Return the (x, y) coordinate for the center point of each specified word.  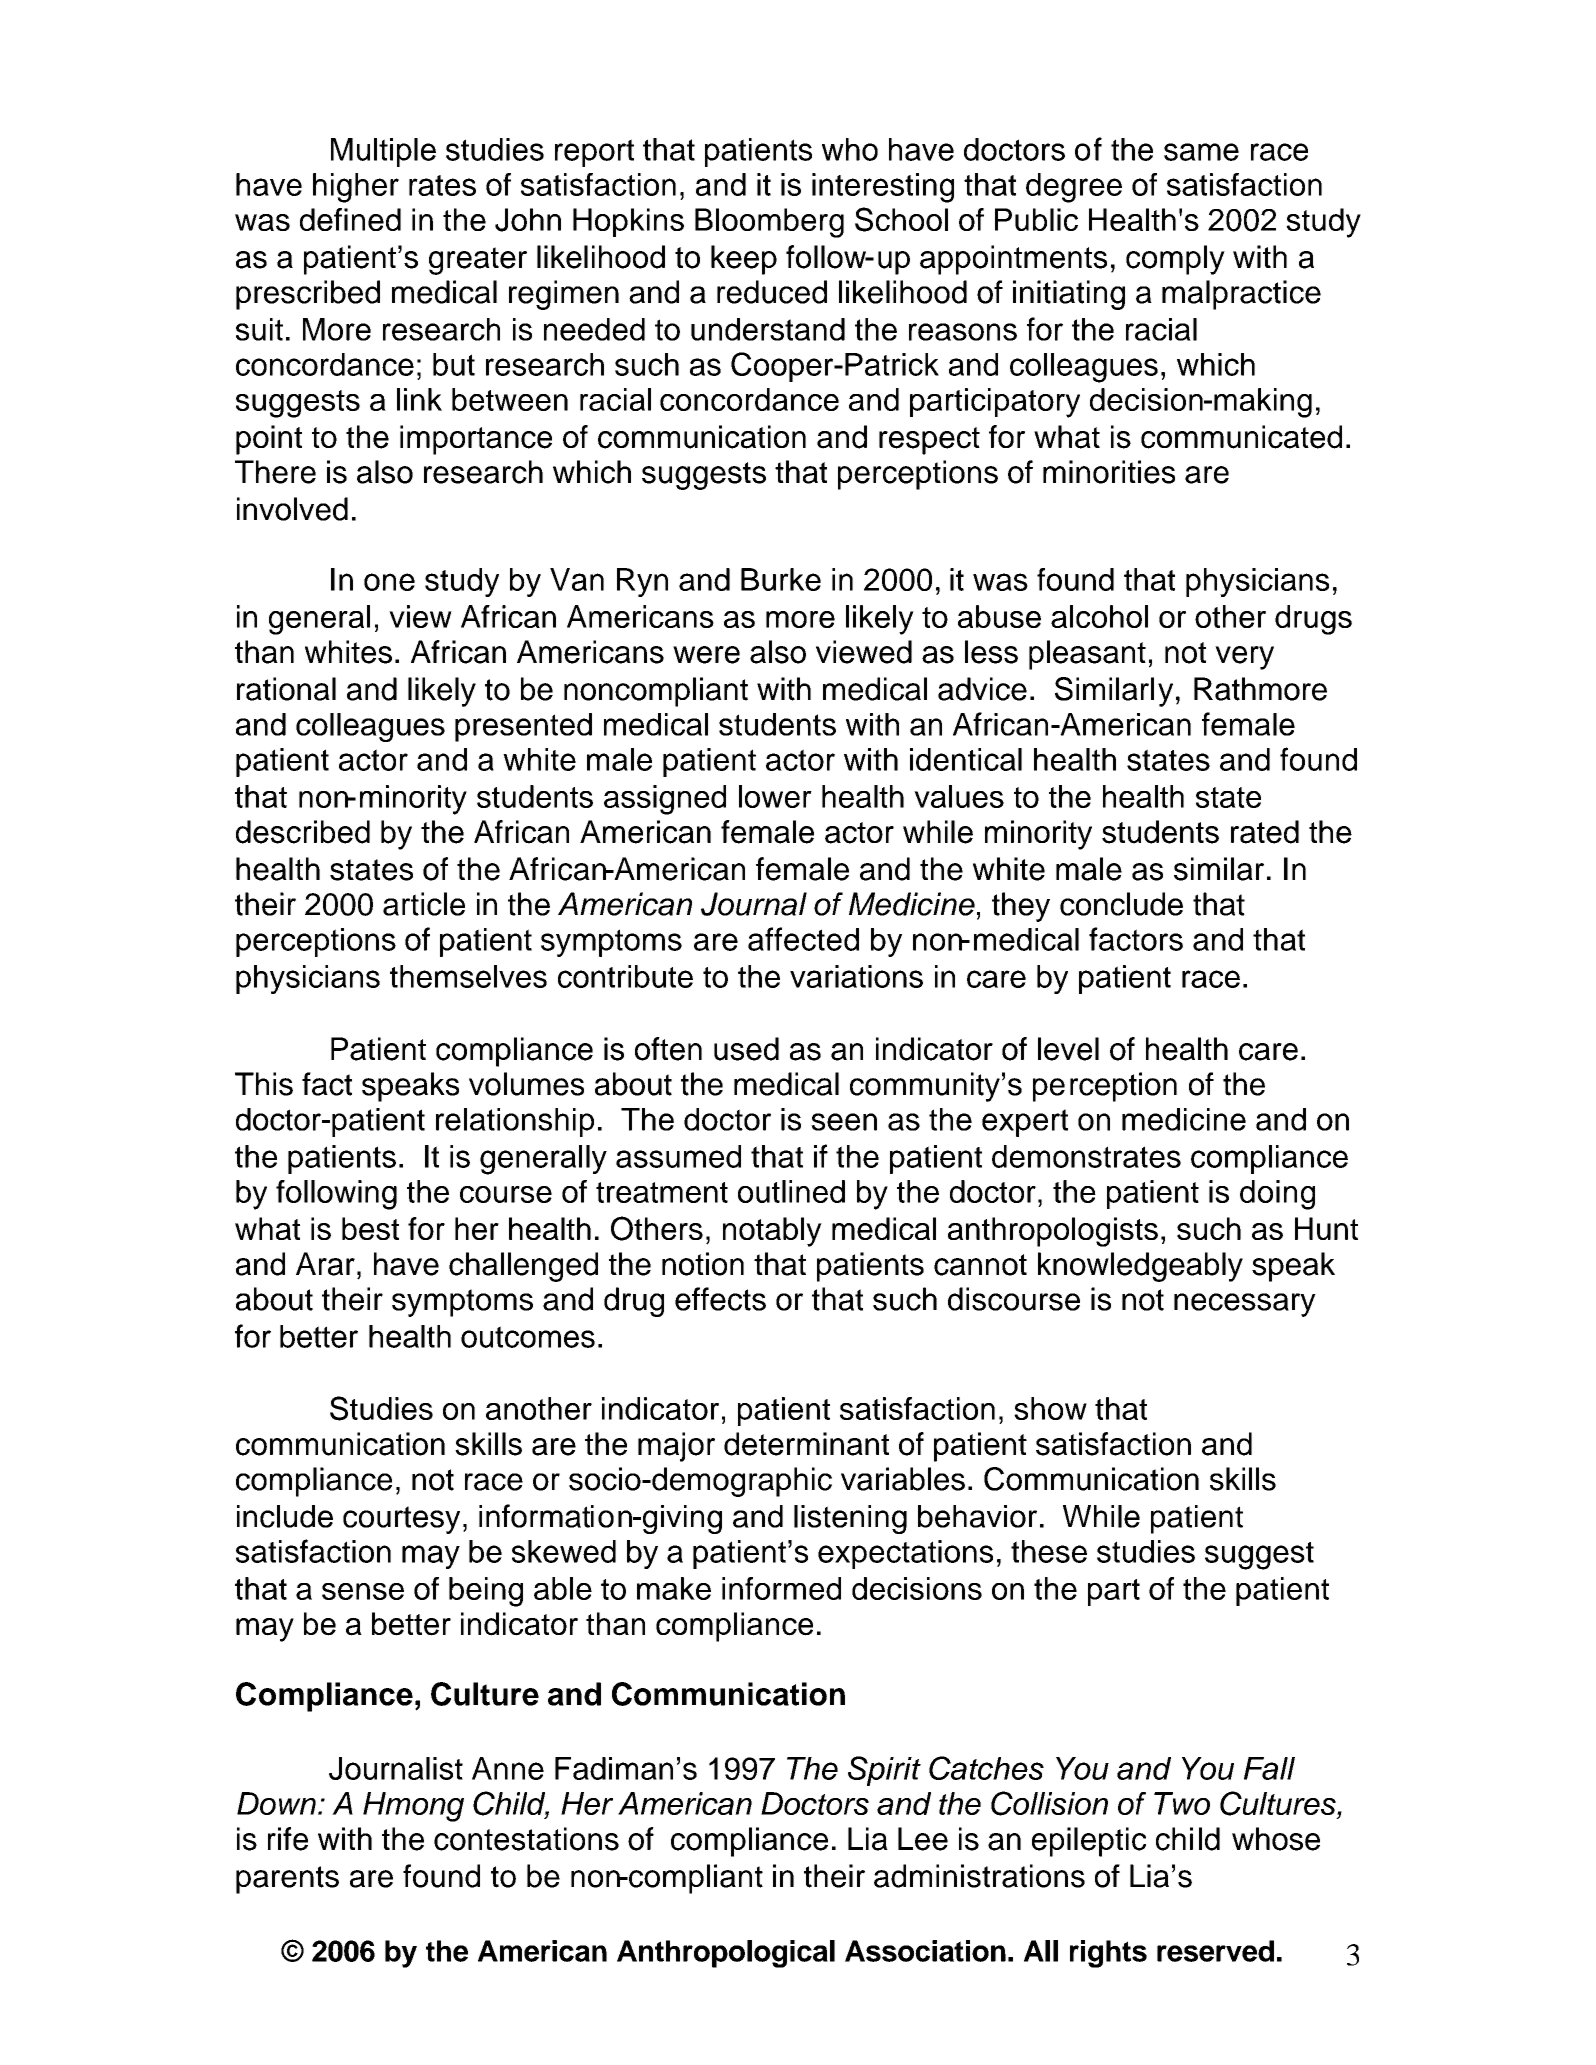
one (389, 582)
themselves (468, 976)
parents (287, 1880)
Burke (781, 579)
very (1244, 658)
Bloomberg (769, 223)
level (1068, 1049)
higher (356, 188)
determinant (806, 1444)
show (1050, 1408)
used (746, 1049)
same (1201, 152)
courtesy (401, 1520)
